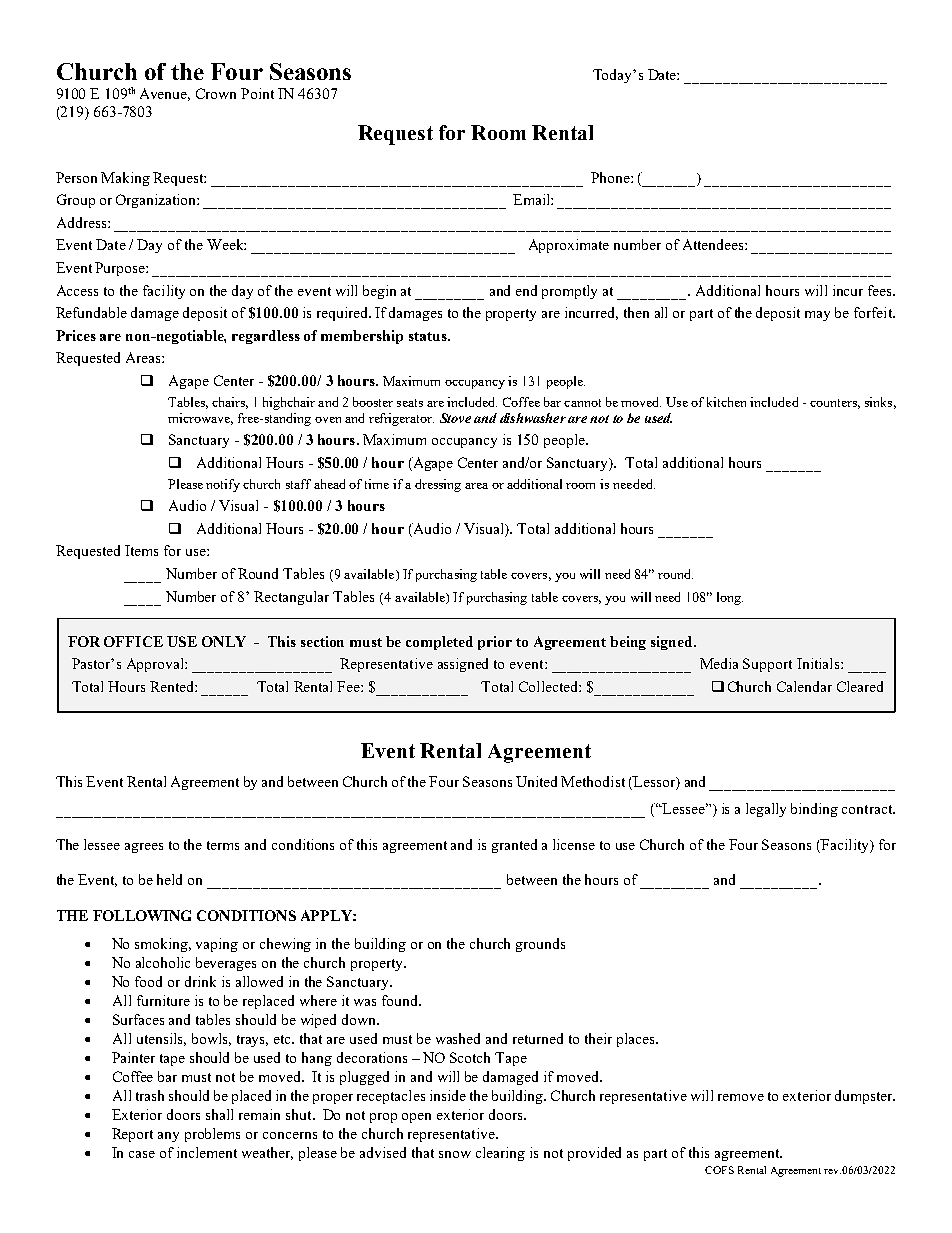 Image resolution: width=952 pixels, height=1233 pixels. What do you see at coordinates (726, 402) in the page?
I see `kitchen` at bounding box center [726, 402].
